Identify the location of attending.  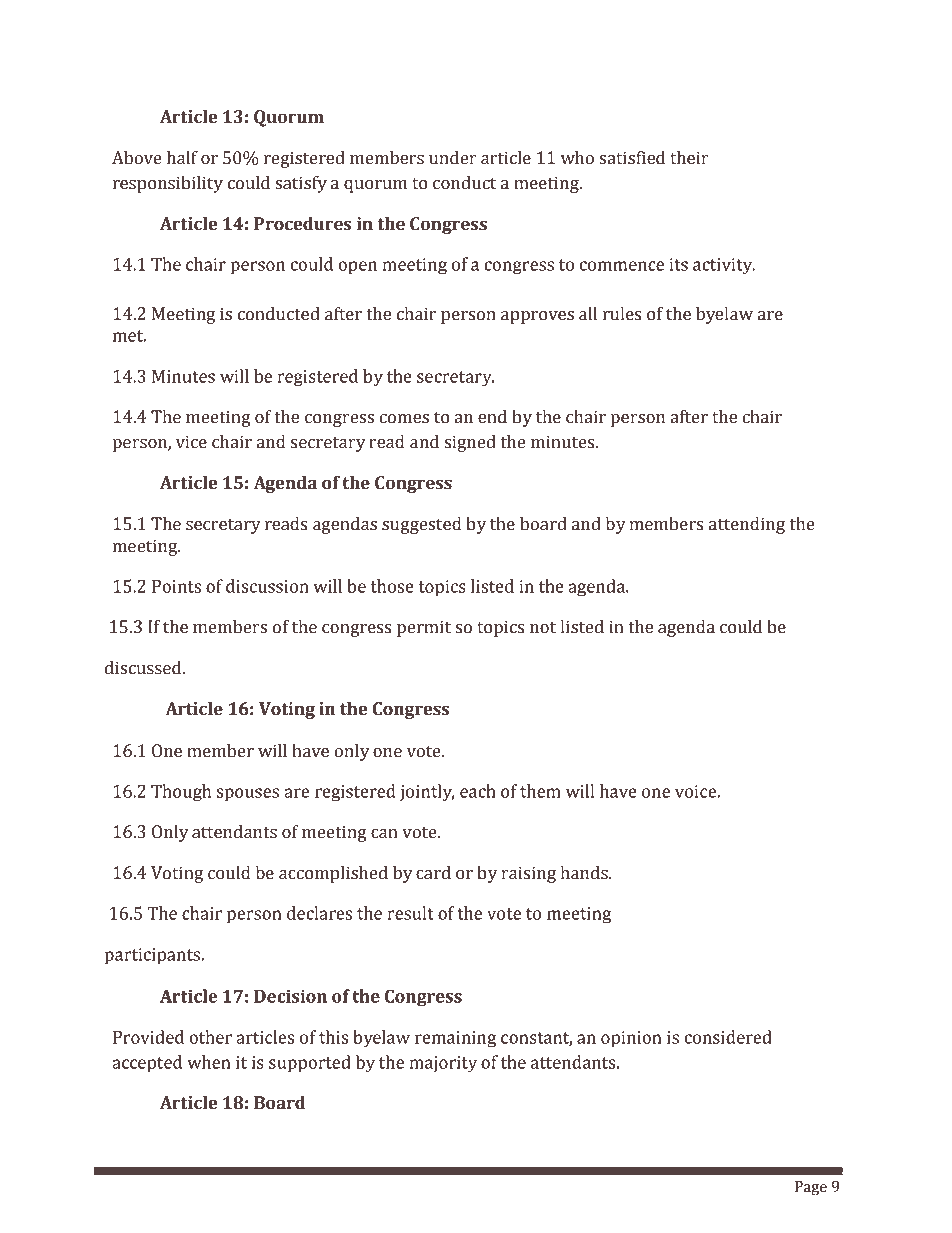
(747, 525).
